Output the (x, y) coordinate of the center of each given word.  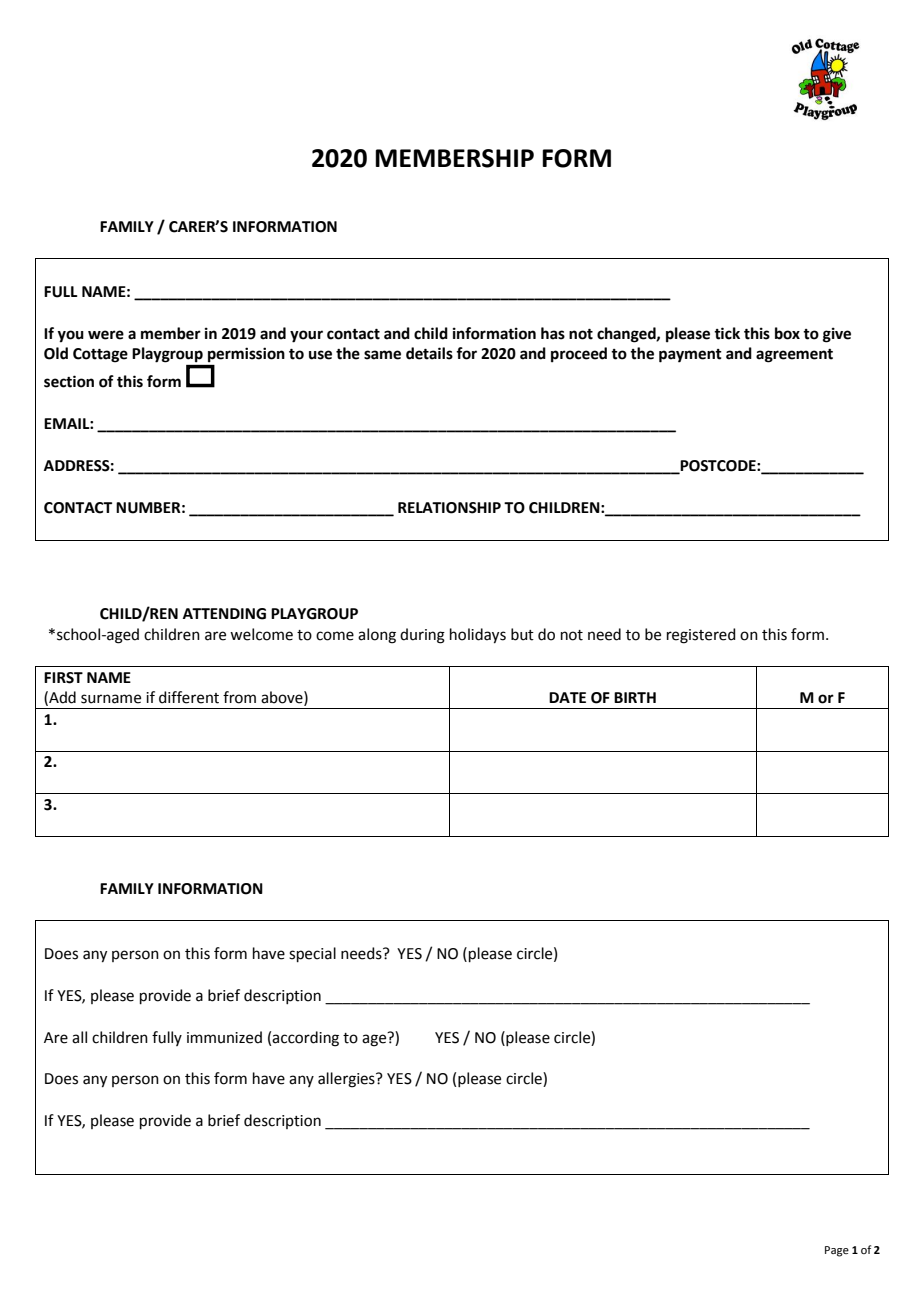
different (189, 697)
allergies (347, 1080)
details (429, 353)
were (106, 335)
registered (701, 636)
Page (837, 1251)
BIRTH (635, 697)
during (422, 636)
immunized (224, 1037)
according (305, 1039)
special (312, 954)
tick (727, 333)
